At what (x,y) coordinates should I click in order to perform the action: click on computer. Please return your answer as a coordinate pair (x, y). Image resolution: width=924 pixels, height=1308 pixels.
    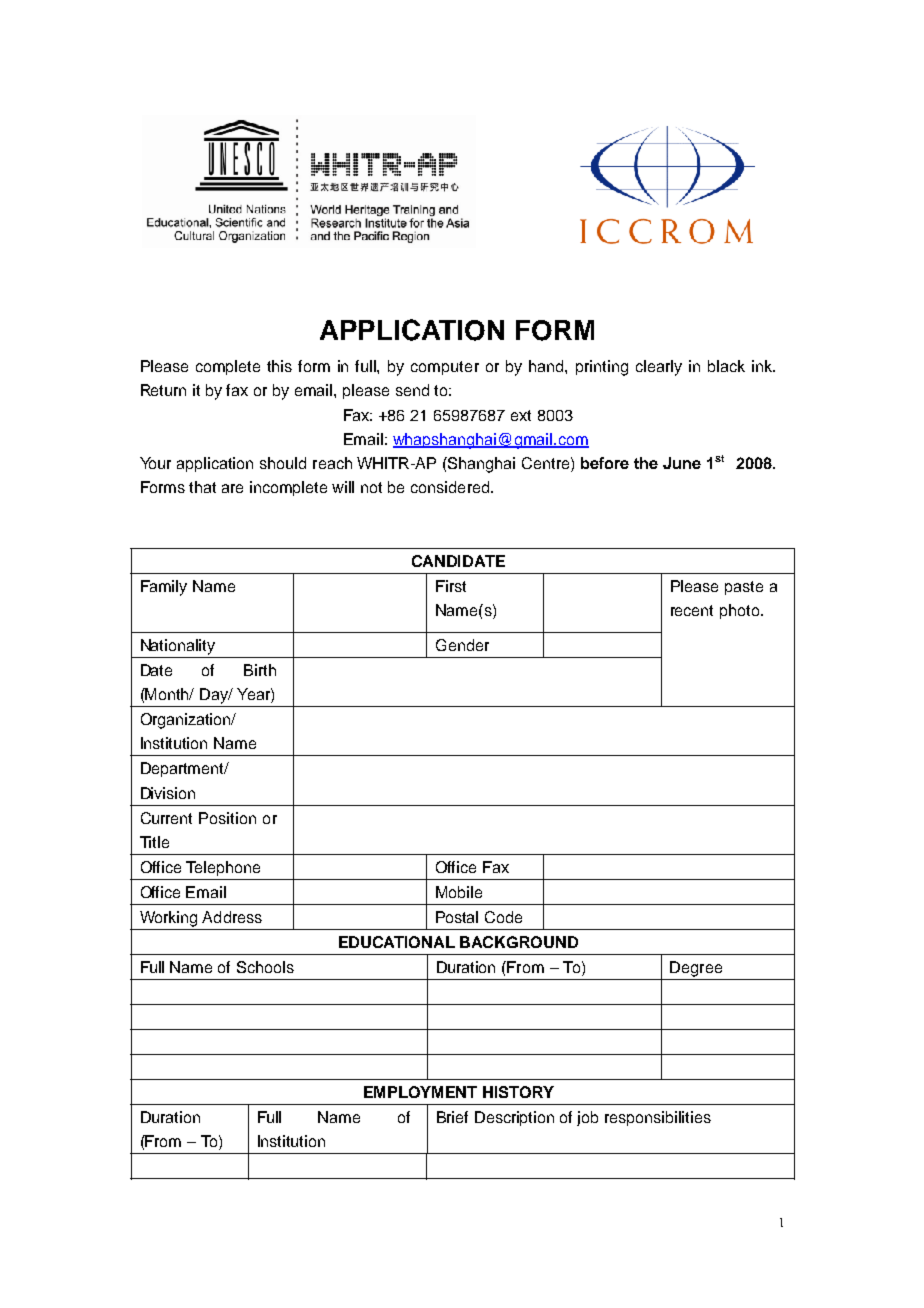
    Looking at the image, I should click on (445, 368).
